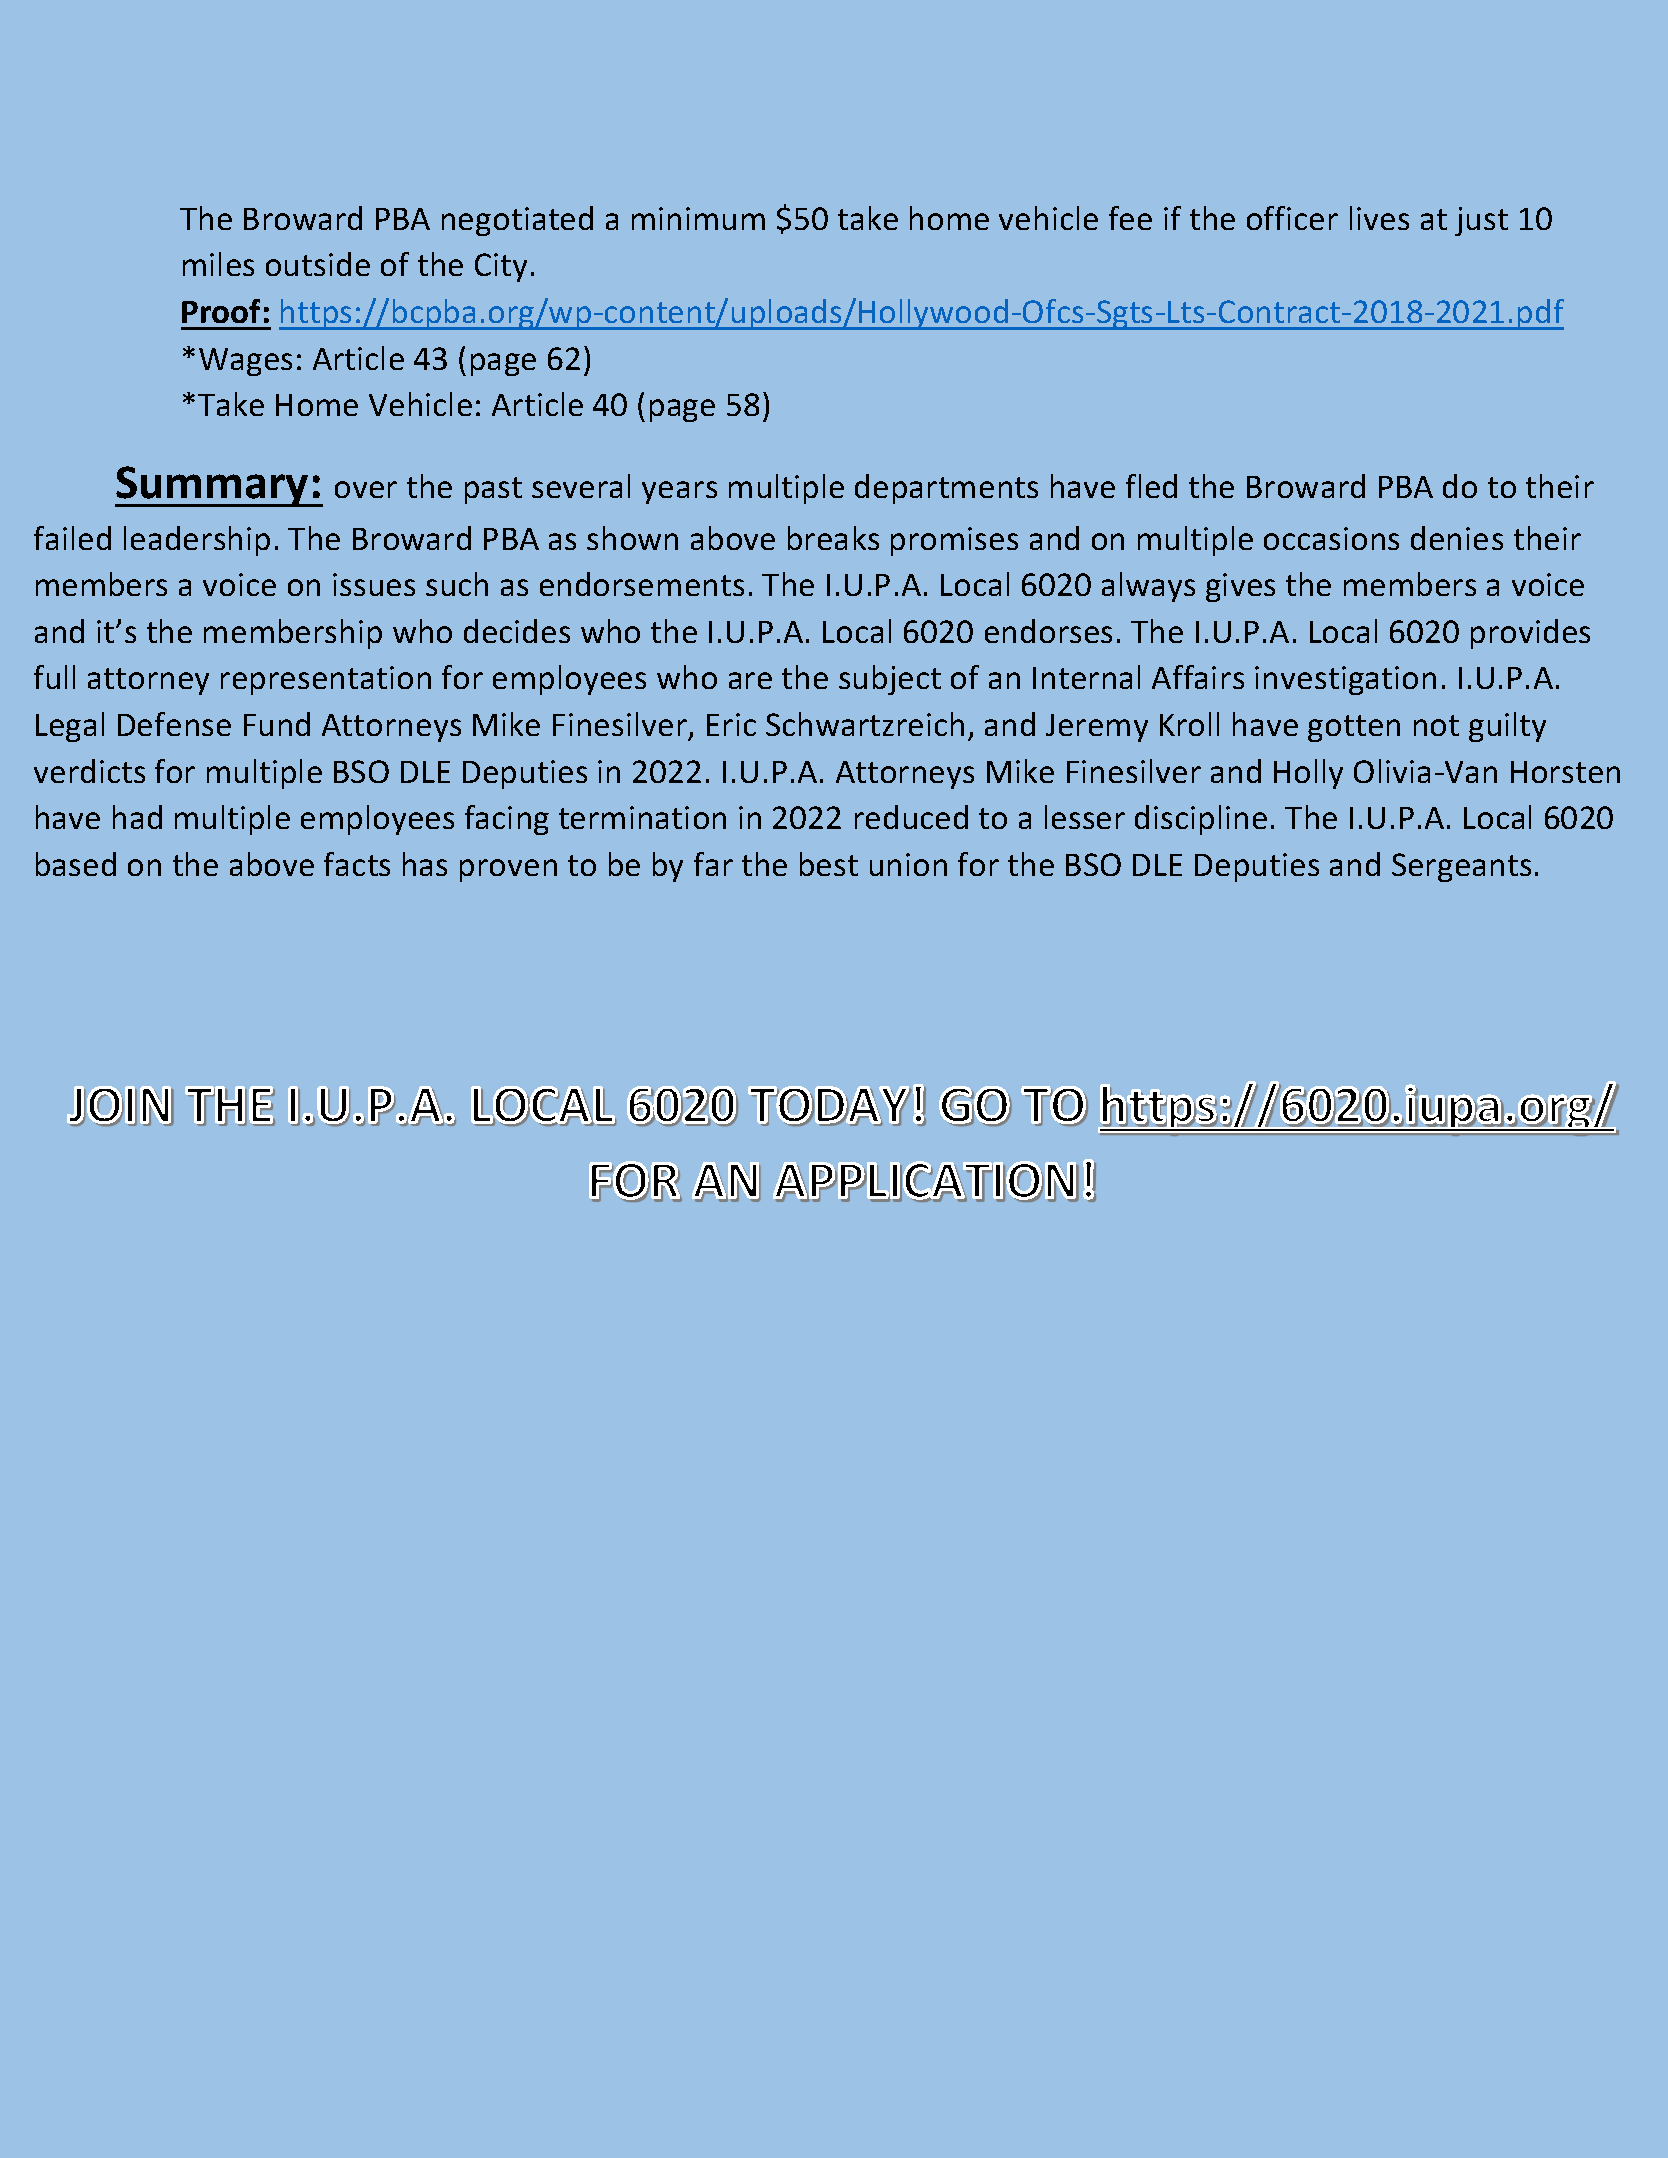 This page has height=2158, width=1668. What do you see at coordinates (829, 864) in the page?
I see `best` at bounding box center [829, 864].
